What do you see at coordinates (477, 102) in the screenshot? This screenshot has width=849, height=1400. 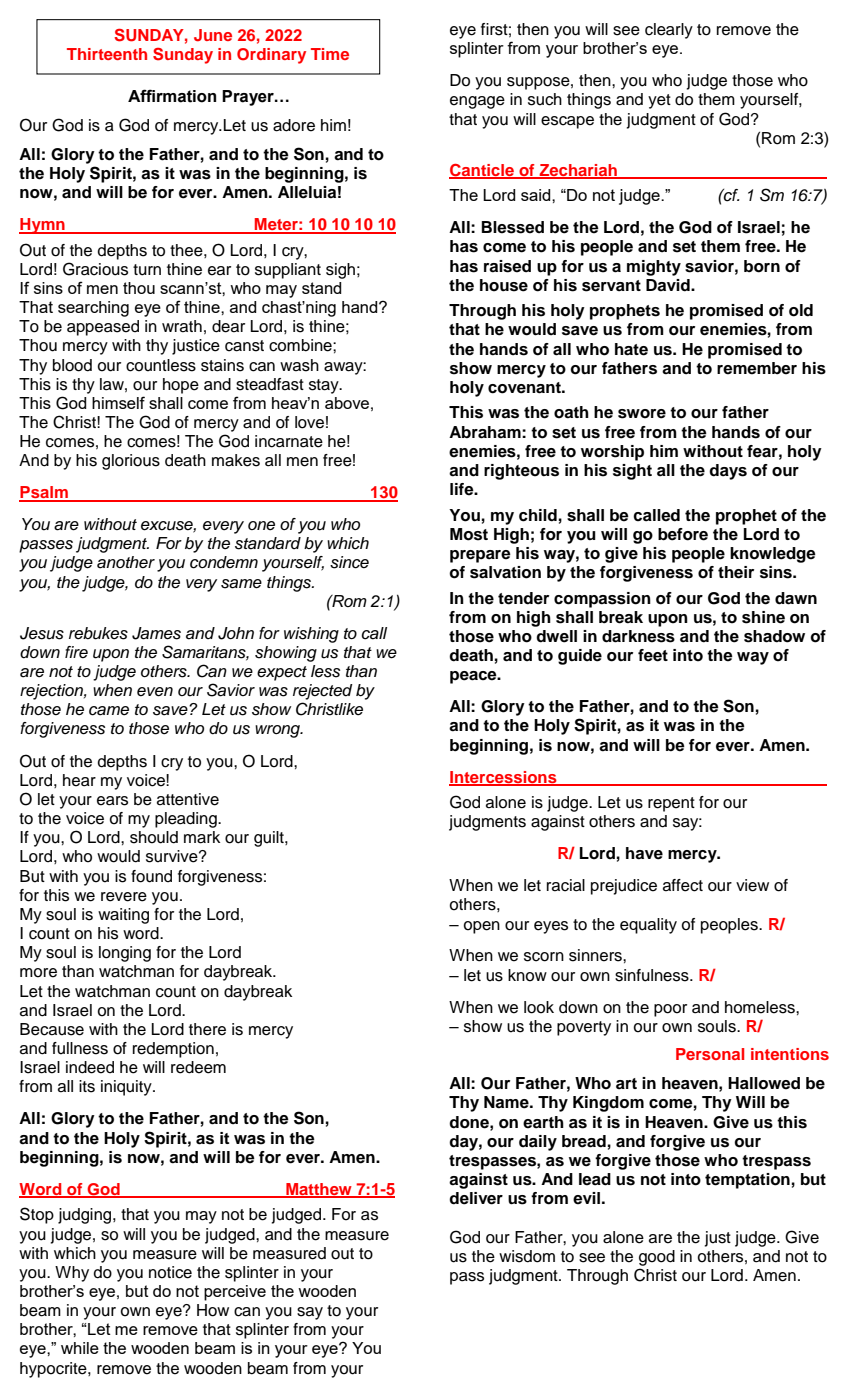 I see `engage` at bounding box center [477, 102].
